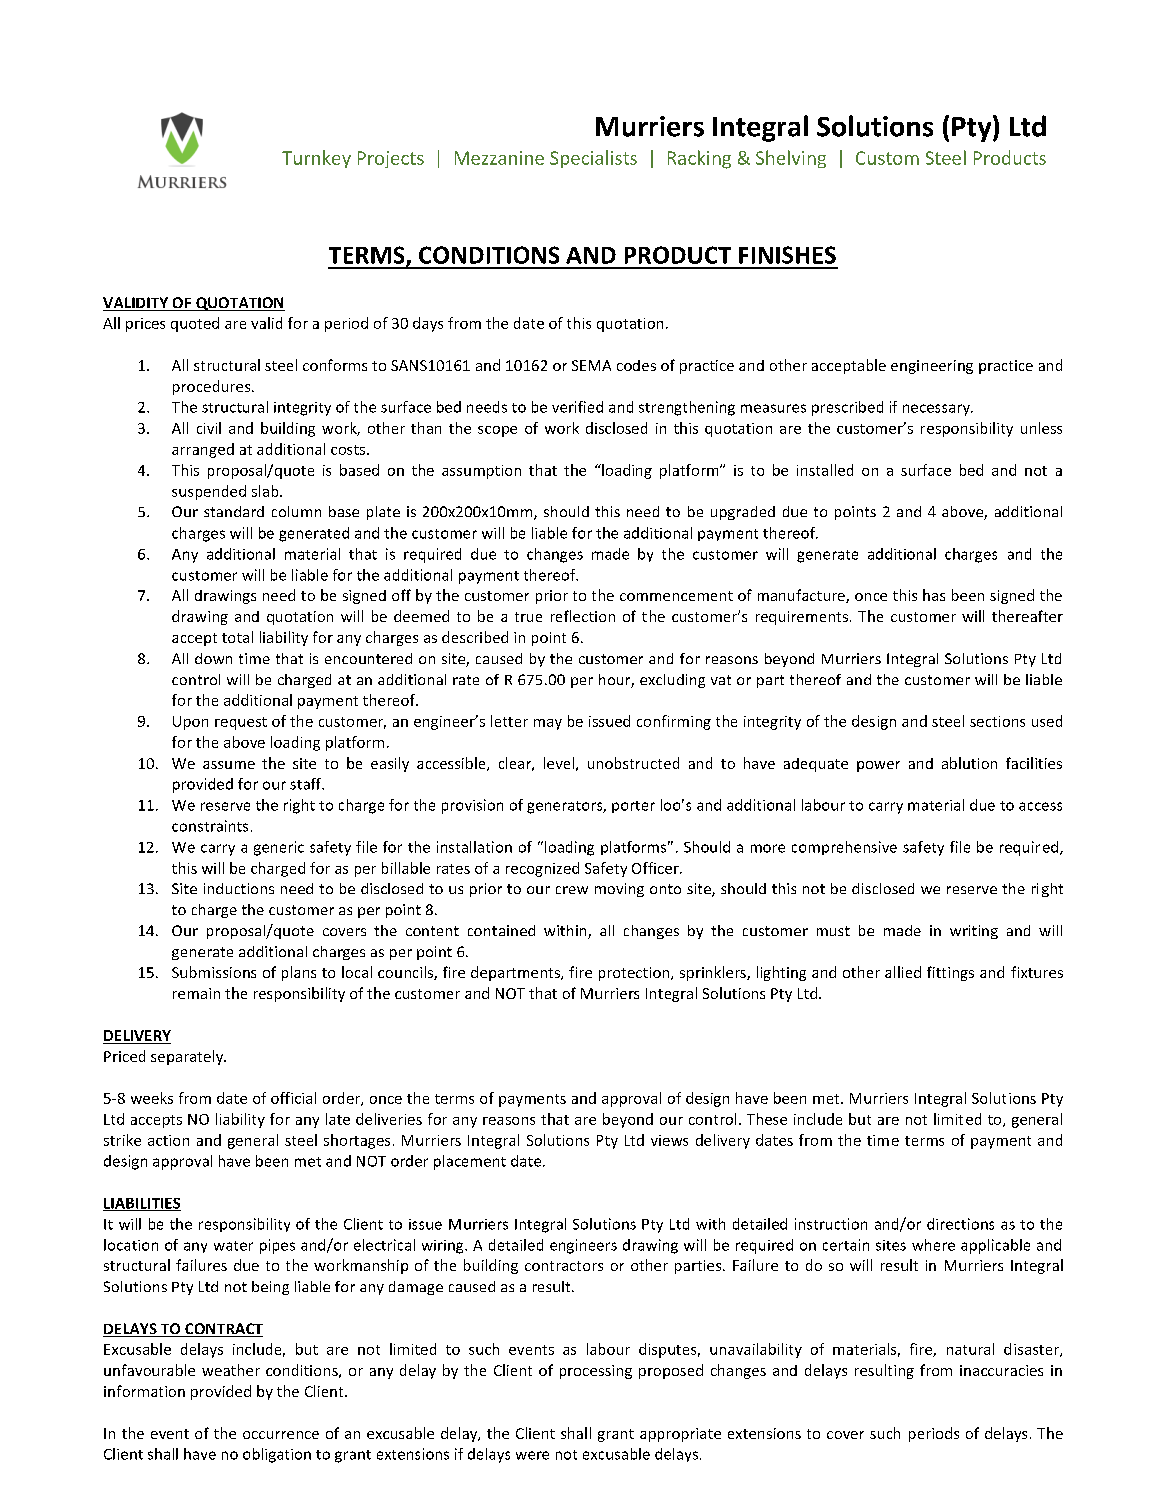 This image has width=1166, height=1509. Describe the element at coordinates (293, 1098) in the image. I see `official` at that location.
